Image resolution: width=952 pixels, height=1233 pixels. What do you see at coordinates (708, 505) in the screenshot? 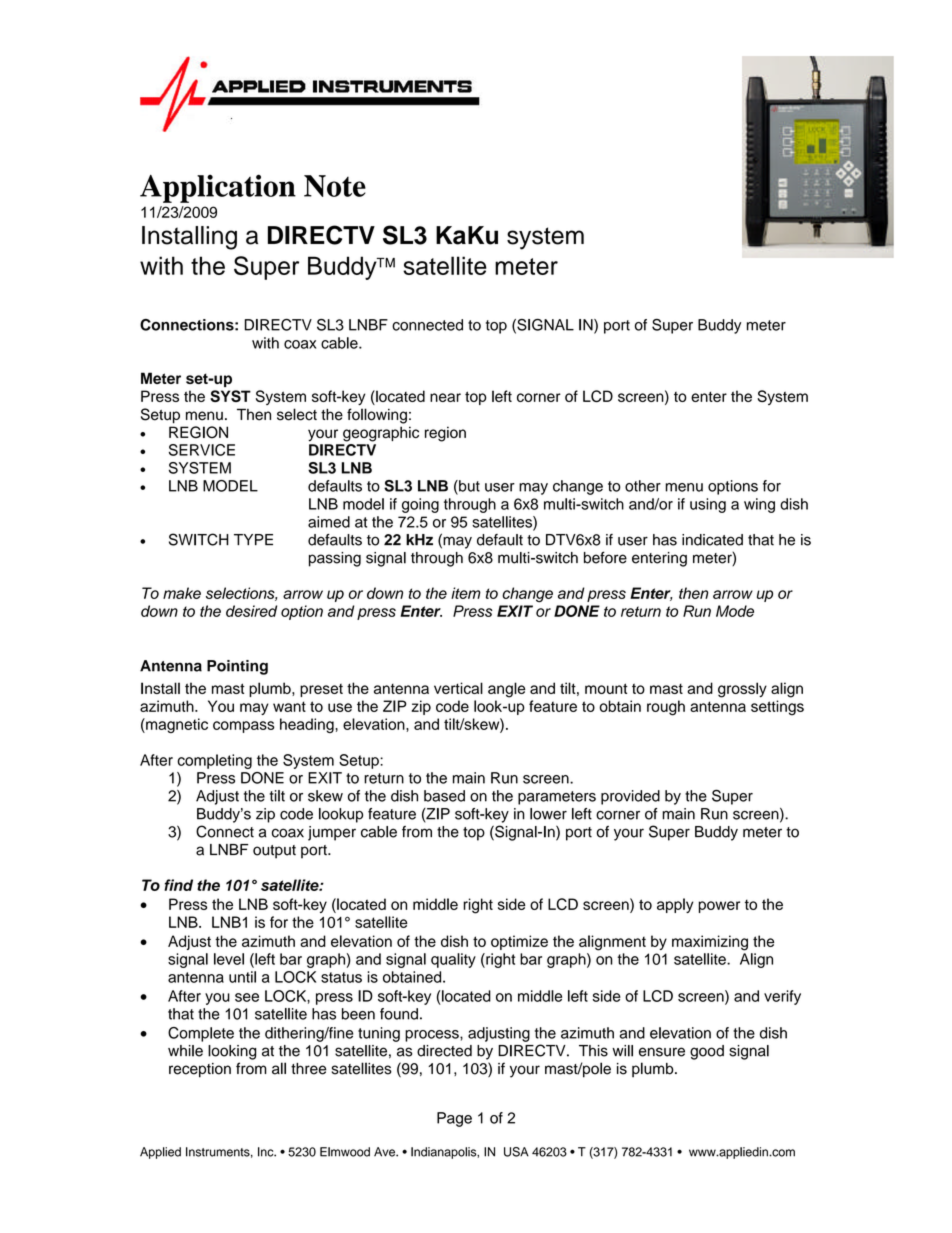
I see `using` at bounding box center [708, 505].
